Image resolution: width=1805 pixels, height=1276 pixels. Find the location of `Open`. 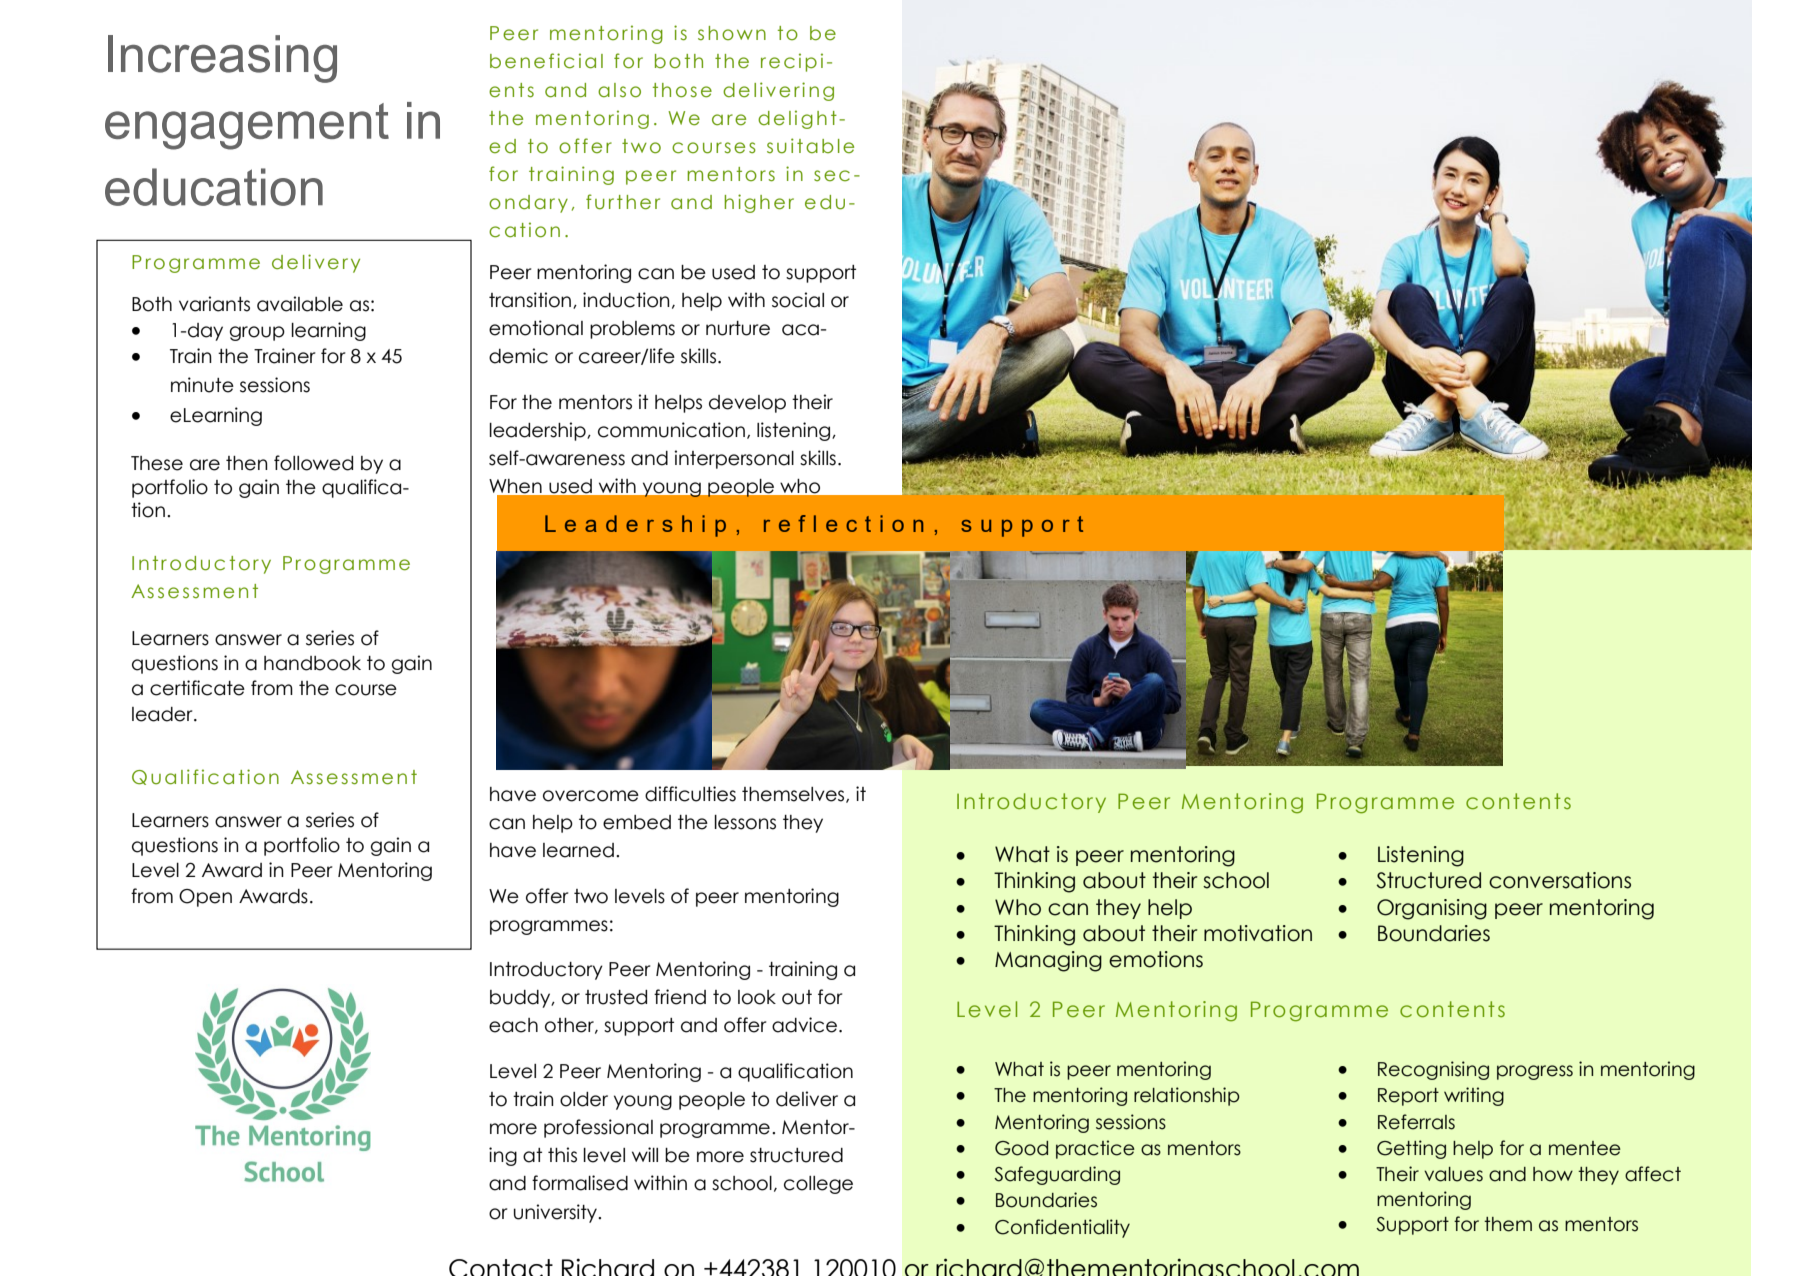

Open is located at coordinates (205, 898).
